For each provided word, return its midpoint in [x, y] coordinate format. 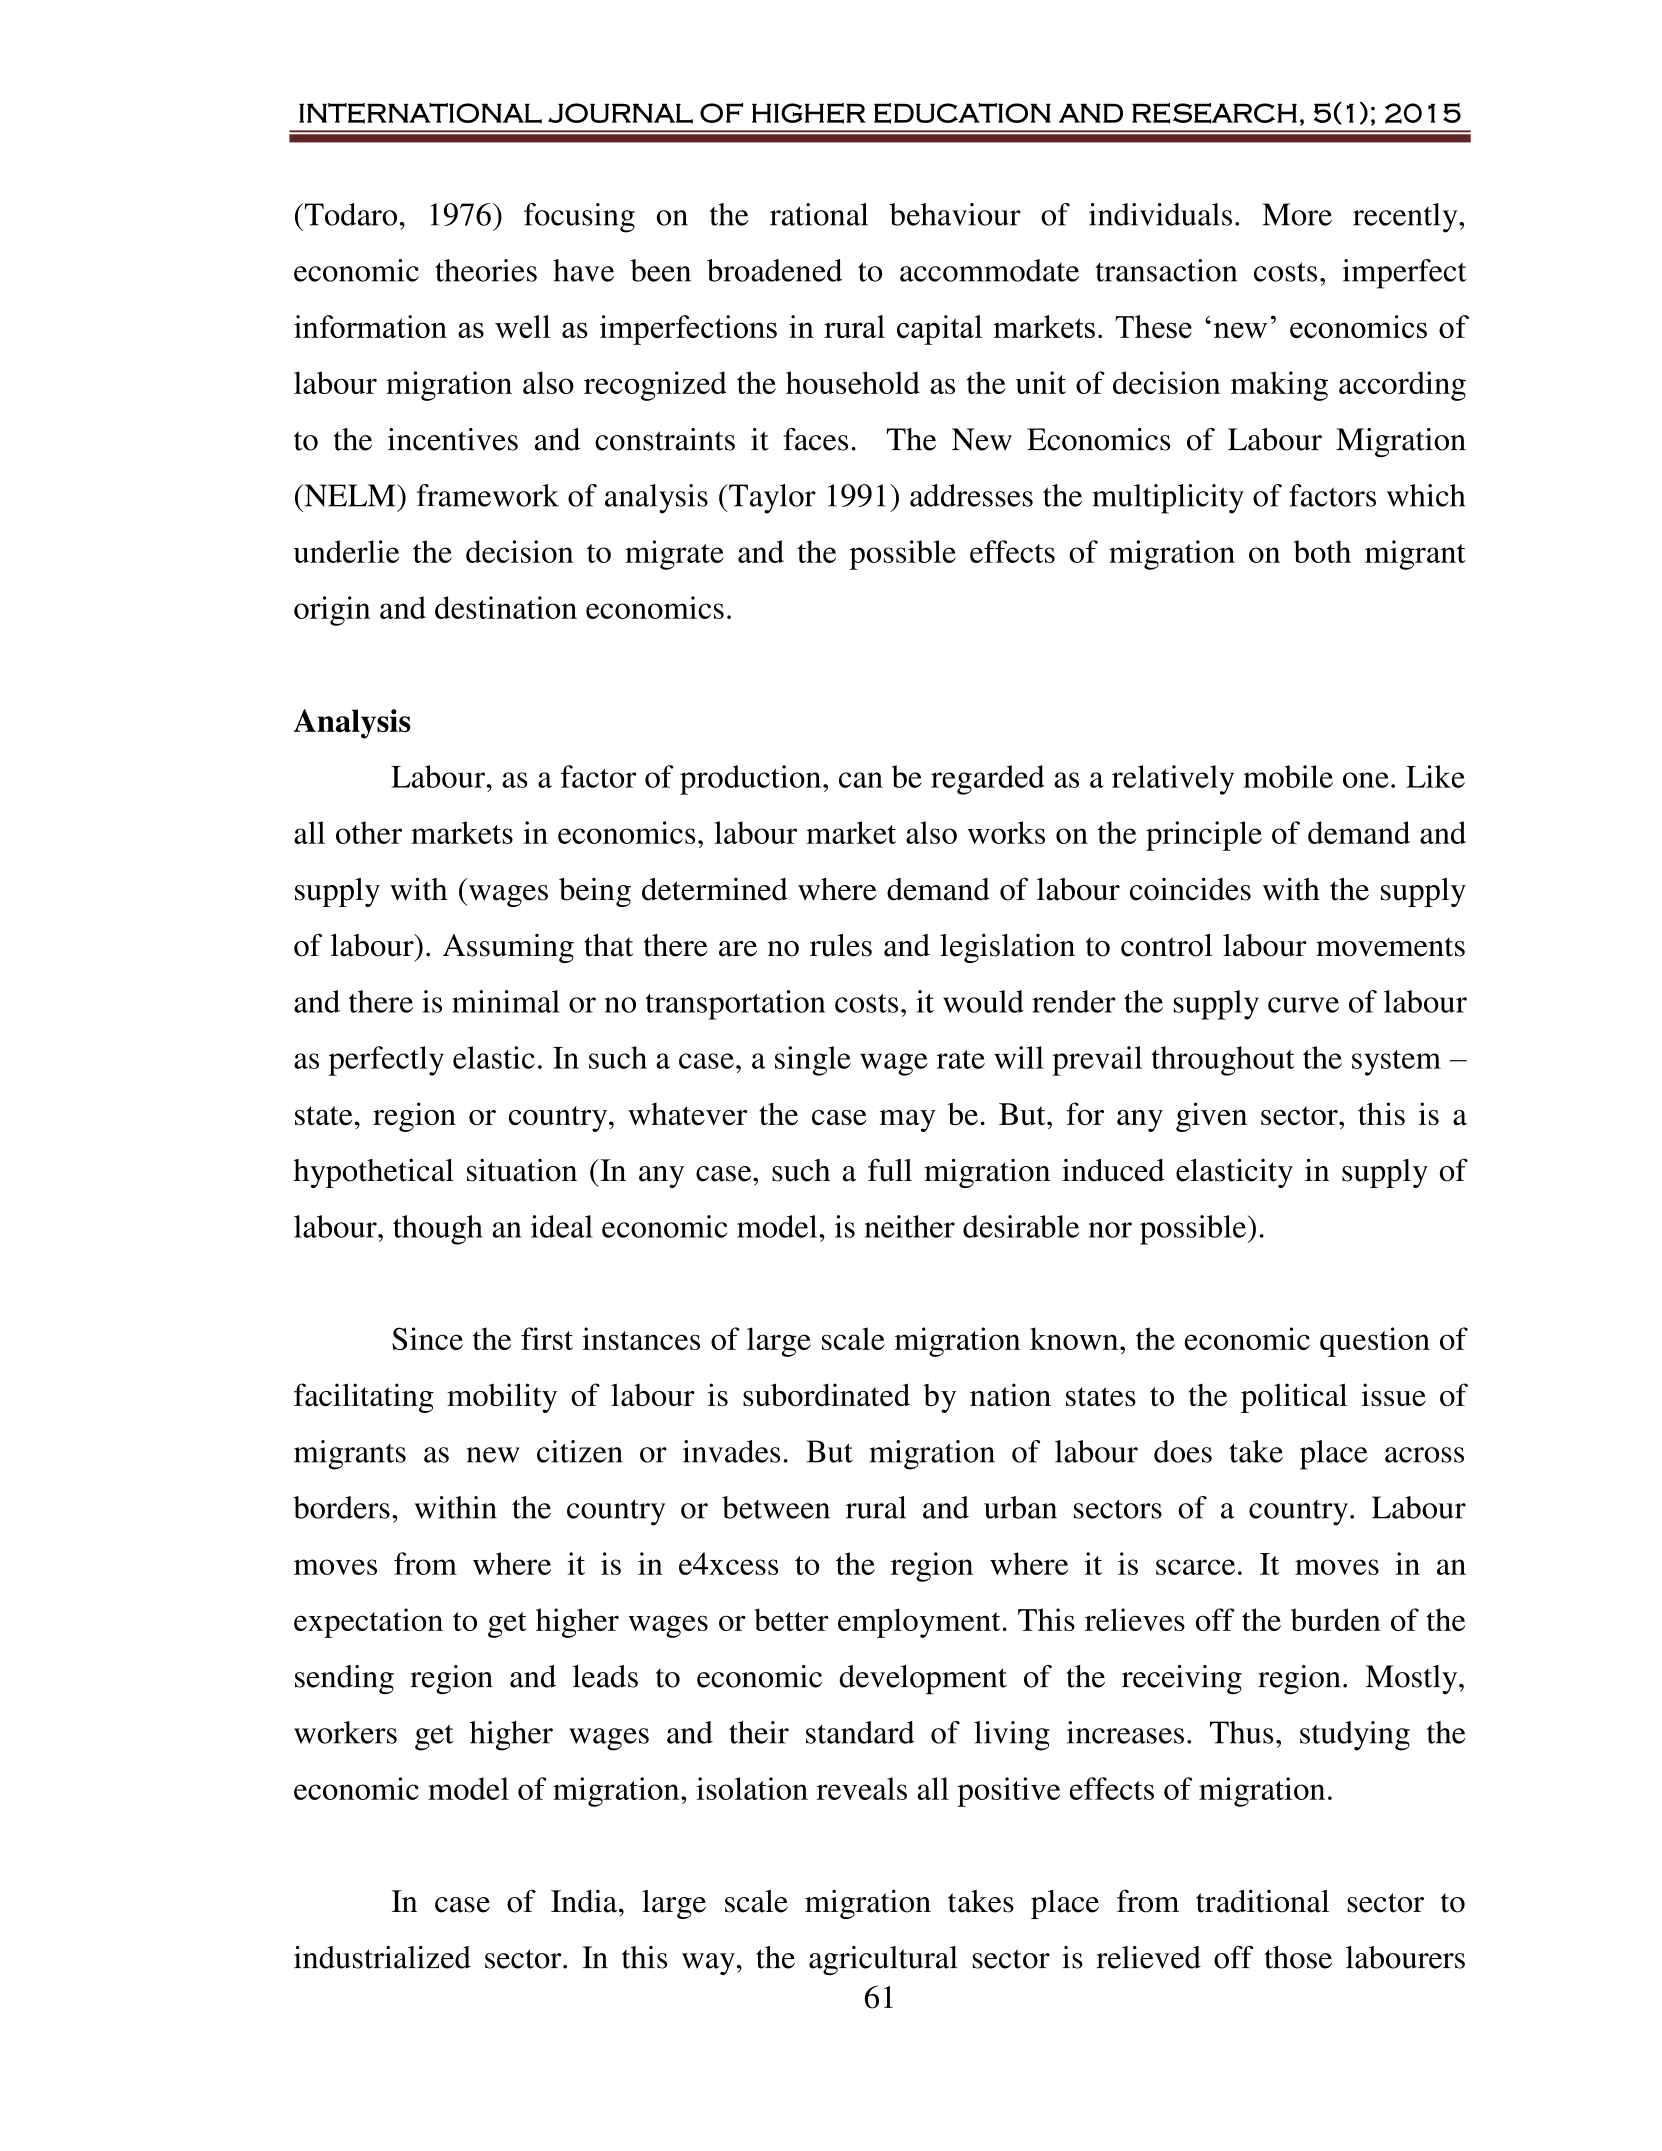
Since [427, 1338]
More [1297, 214]
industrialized [382, 1957]
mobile [1288, 776]
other [369, 832]
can [861, 780]
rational [819, 214]
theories [486, 270]
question [1375, 1342]
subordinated [826, 1394]
